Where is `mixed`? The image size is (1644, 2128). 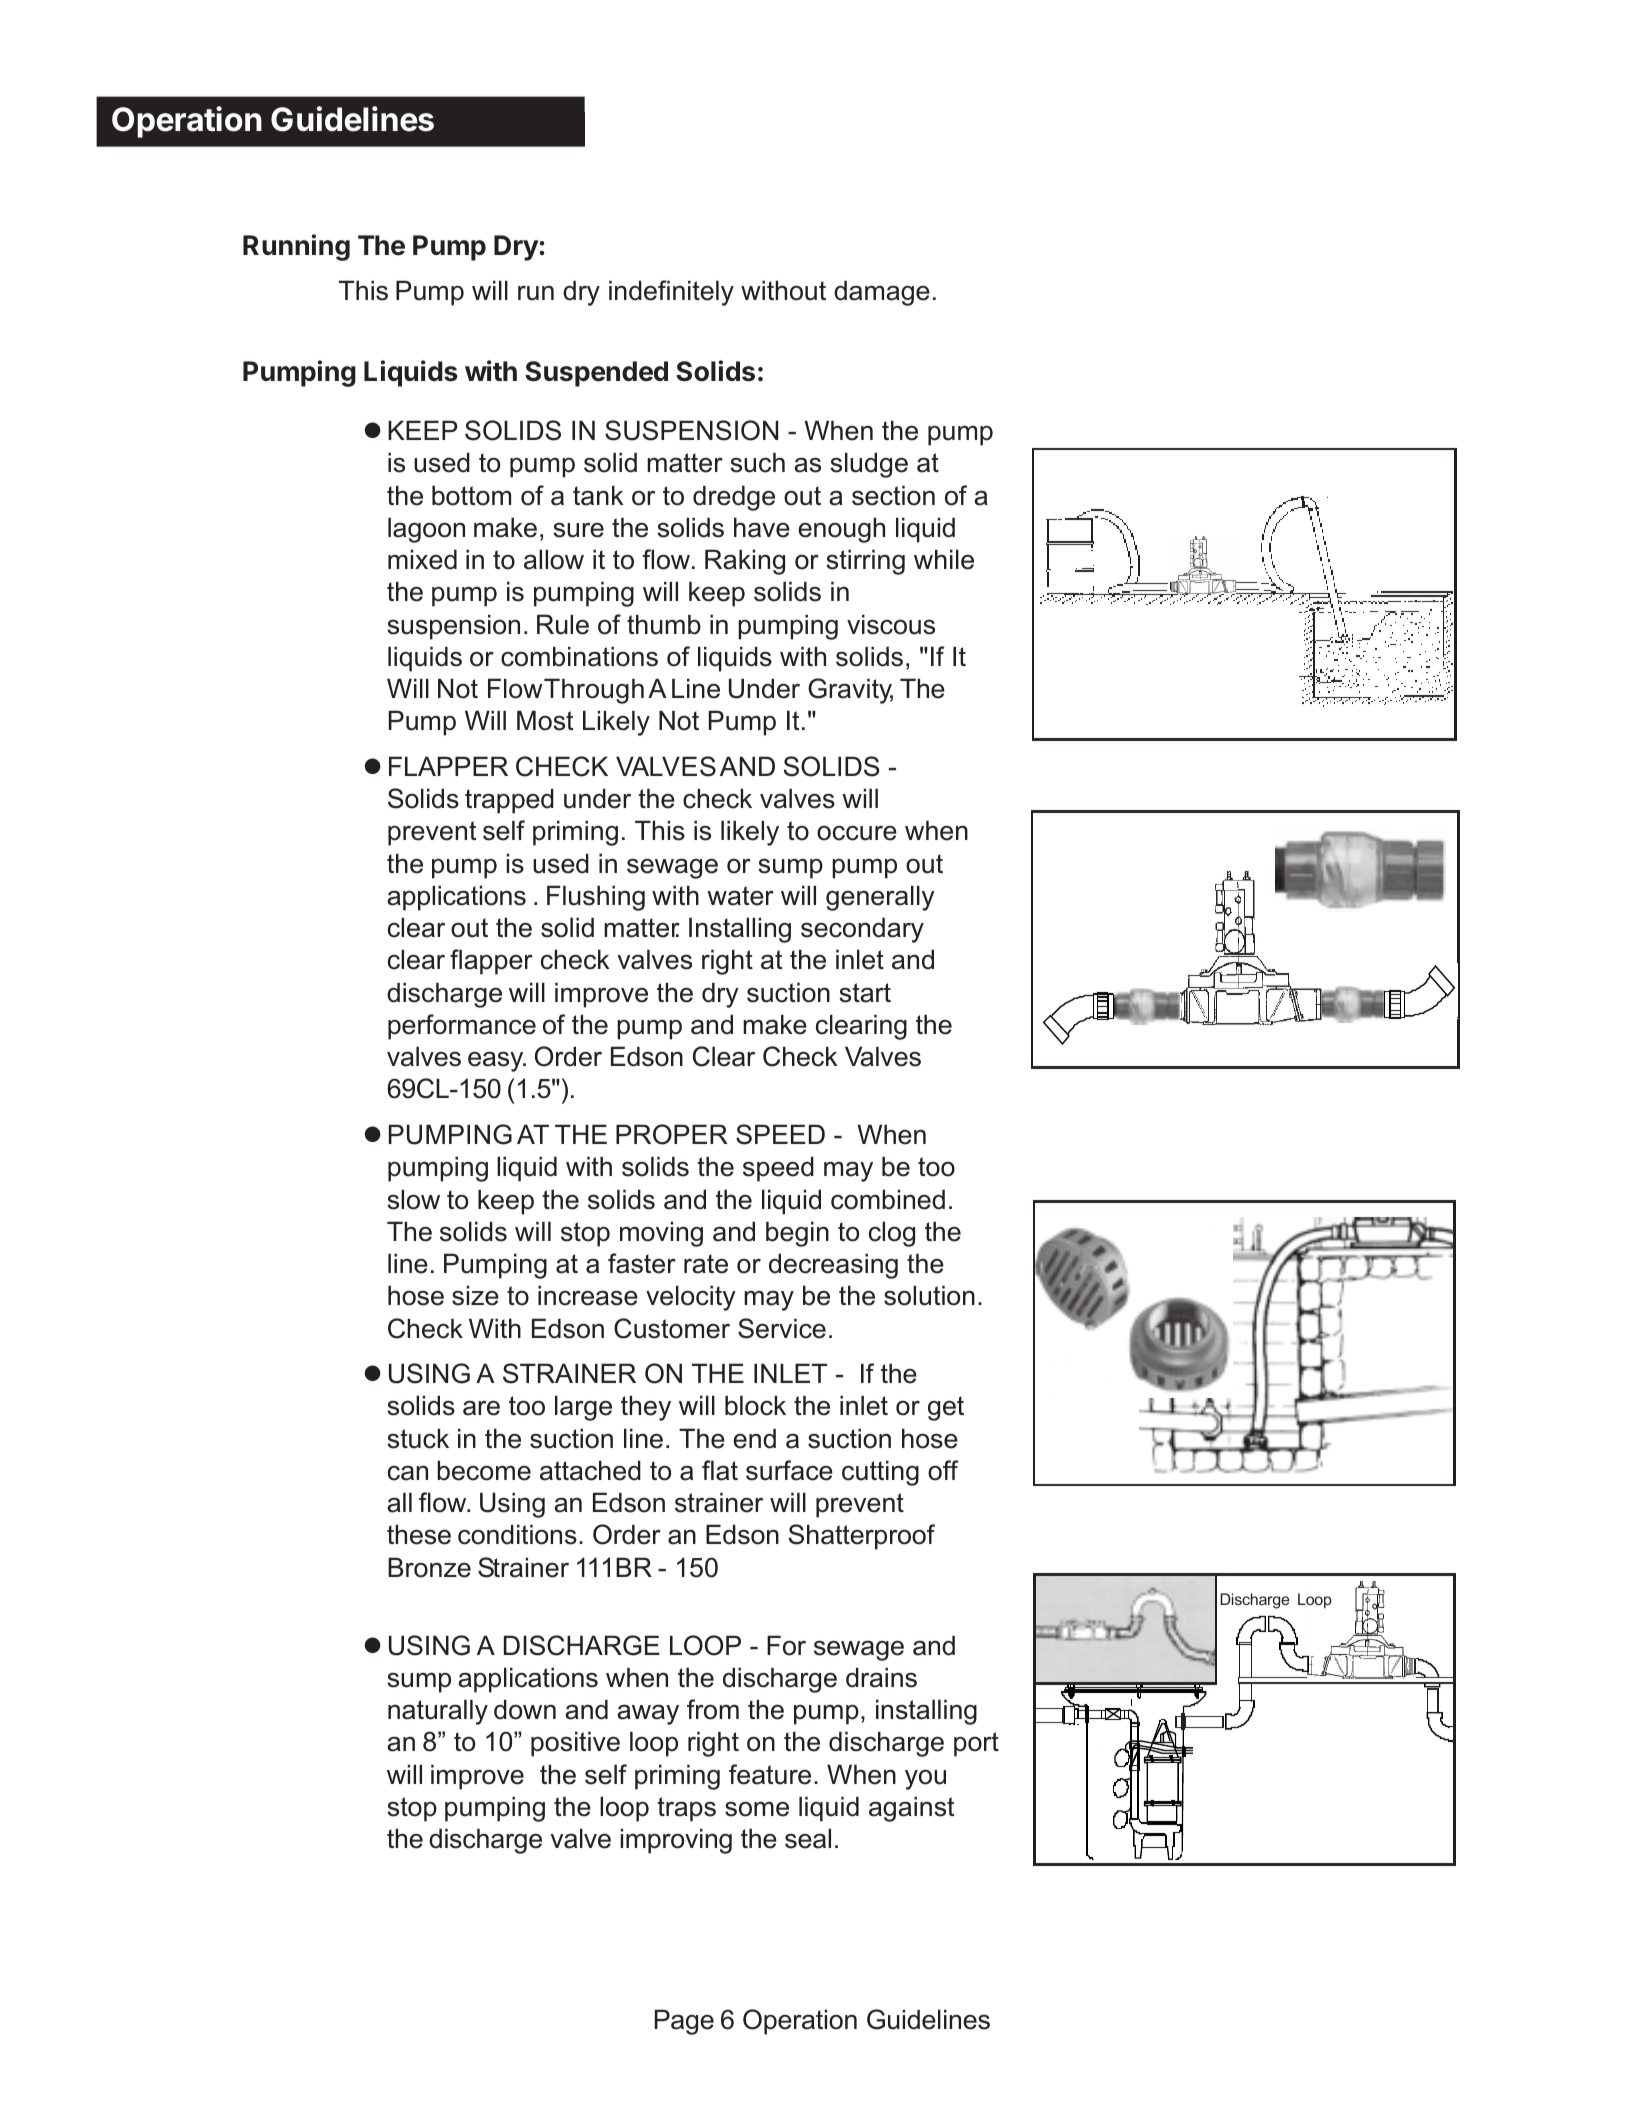 mixed is located at coordinates (422, 559).
